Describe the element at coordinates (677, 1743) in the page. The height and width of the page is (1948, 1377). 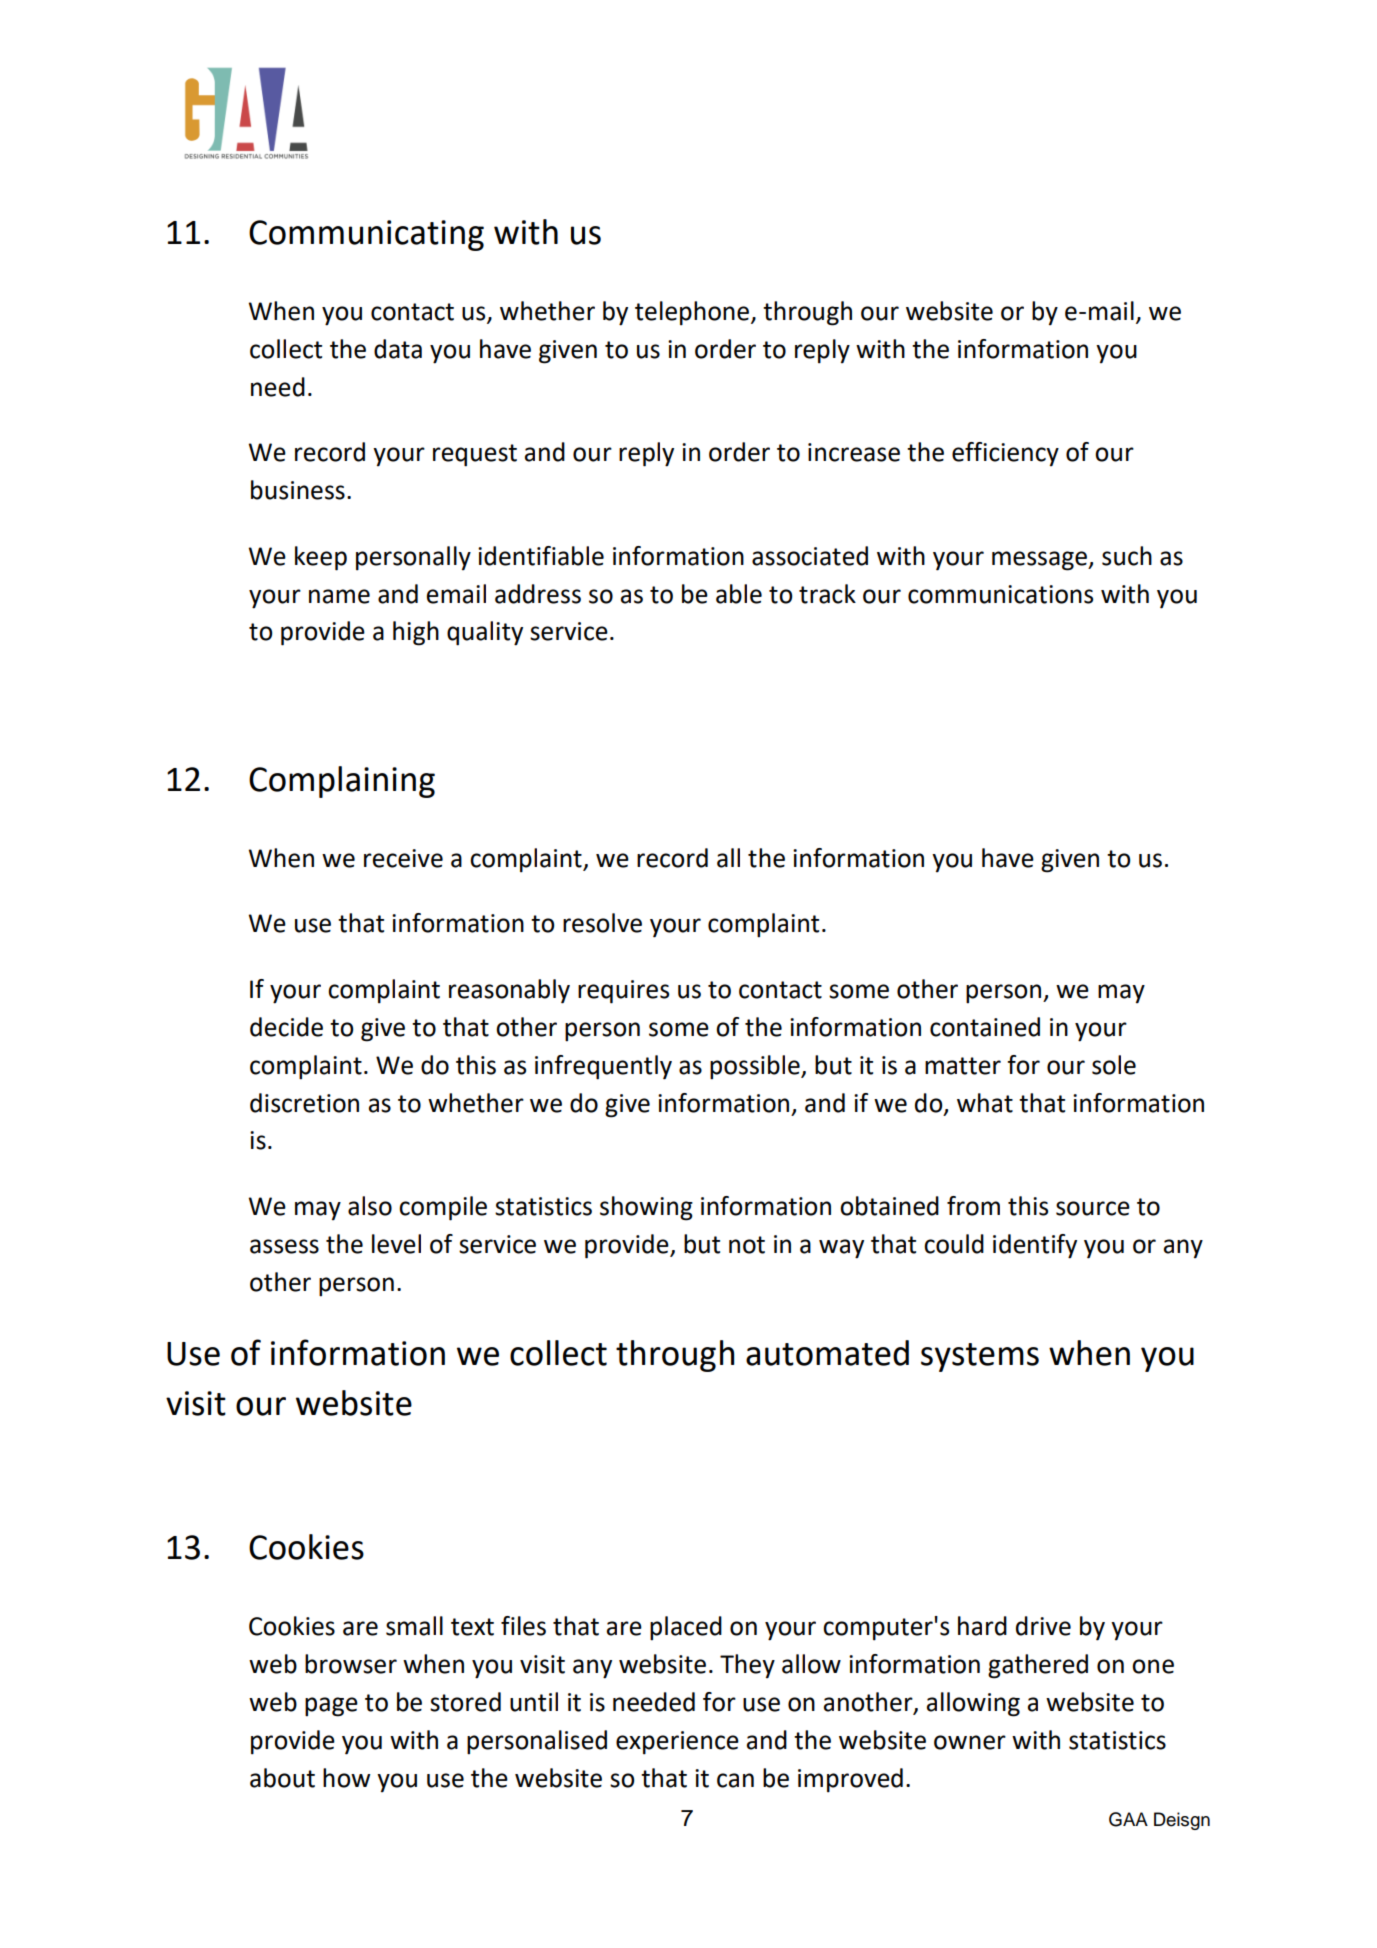
I see `experience` at that location.
